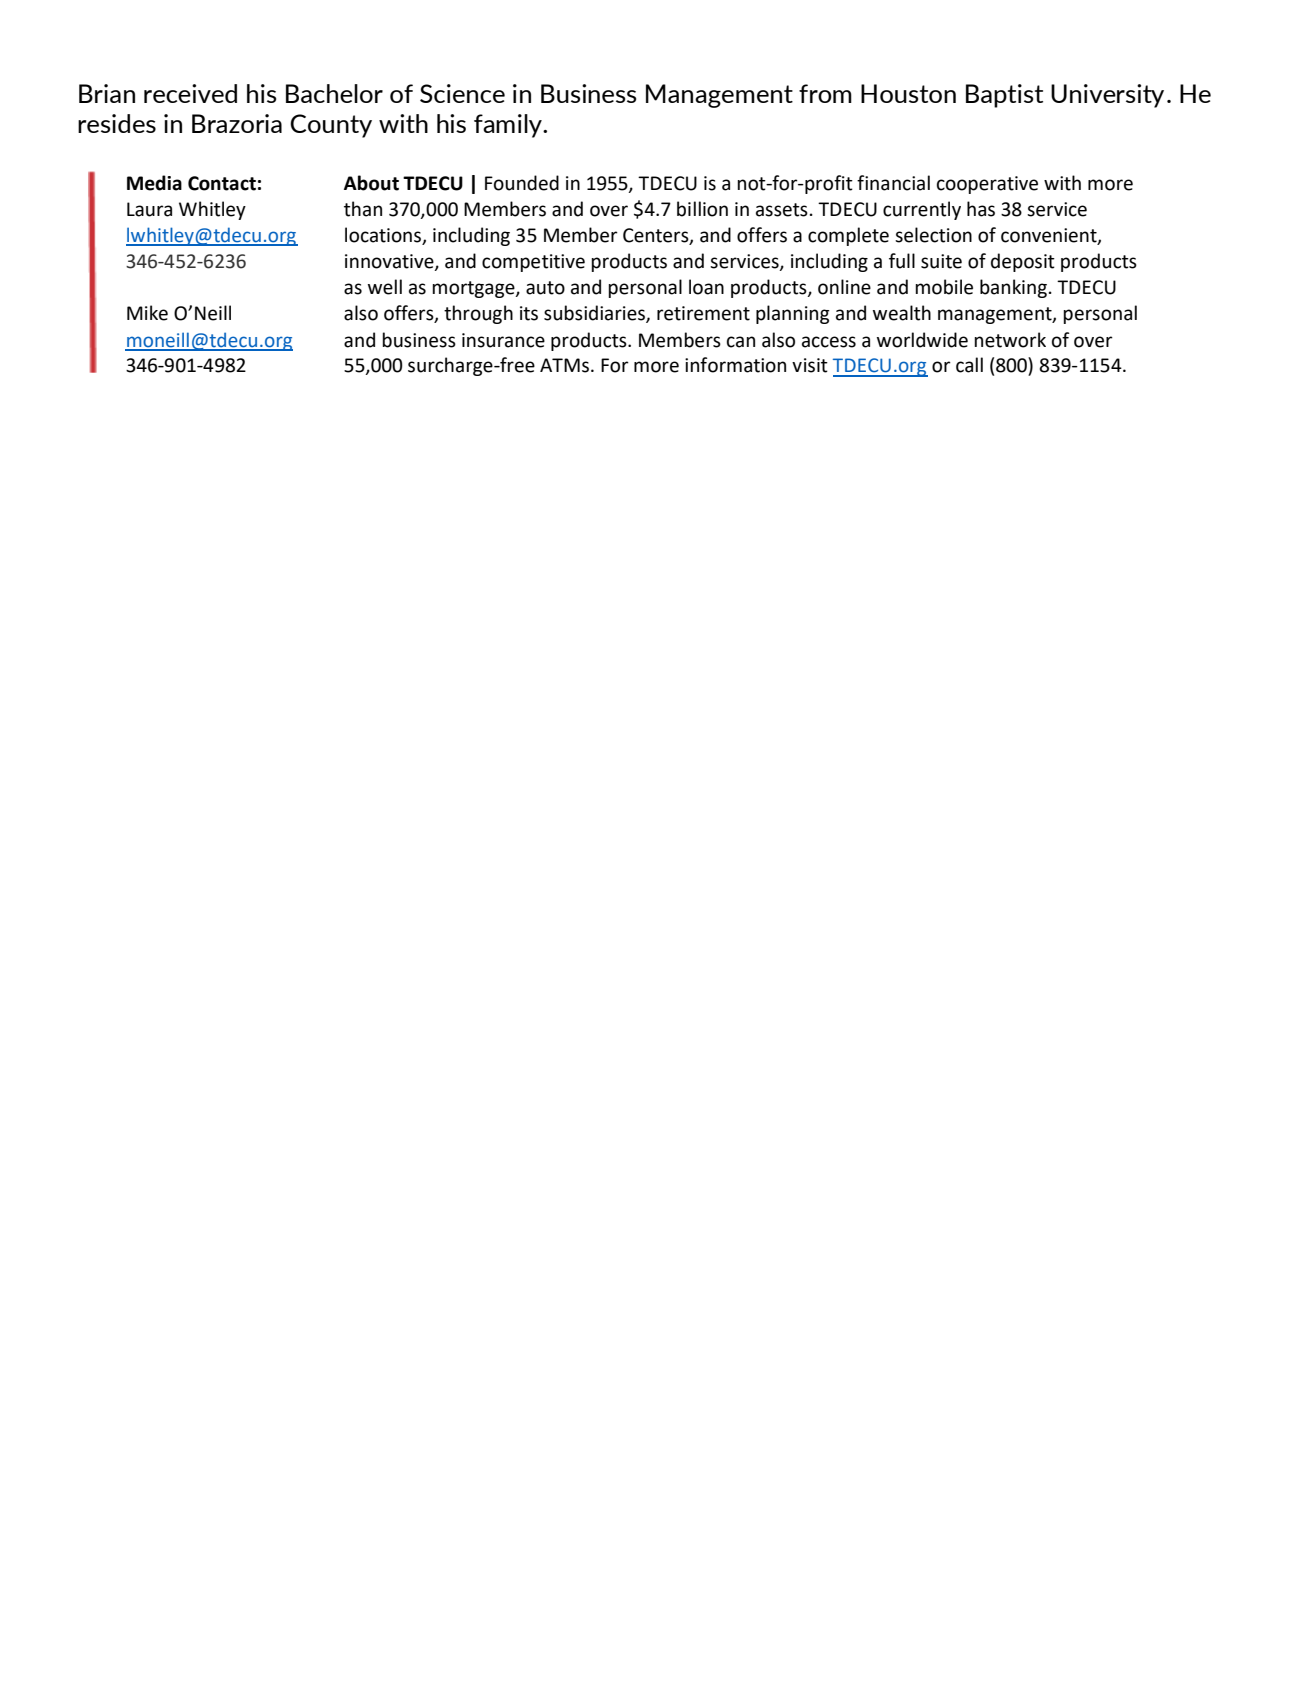 The width and height of the screenshot is (1309, 1694). What do you see at coordinates (190, 93) in the screenshot?
I see `received` at bounding box center [190, 93].
